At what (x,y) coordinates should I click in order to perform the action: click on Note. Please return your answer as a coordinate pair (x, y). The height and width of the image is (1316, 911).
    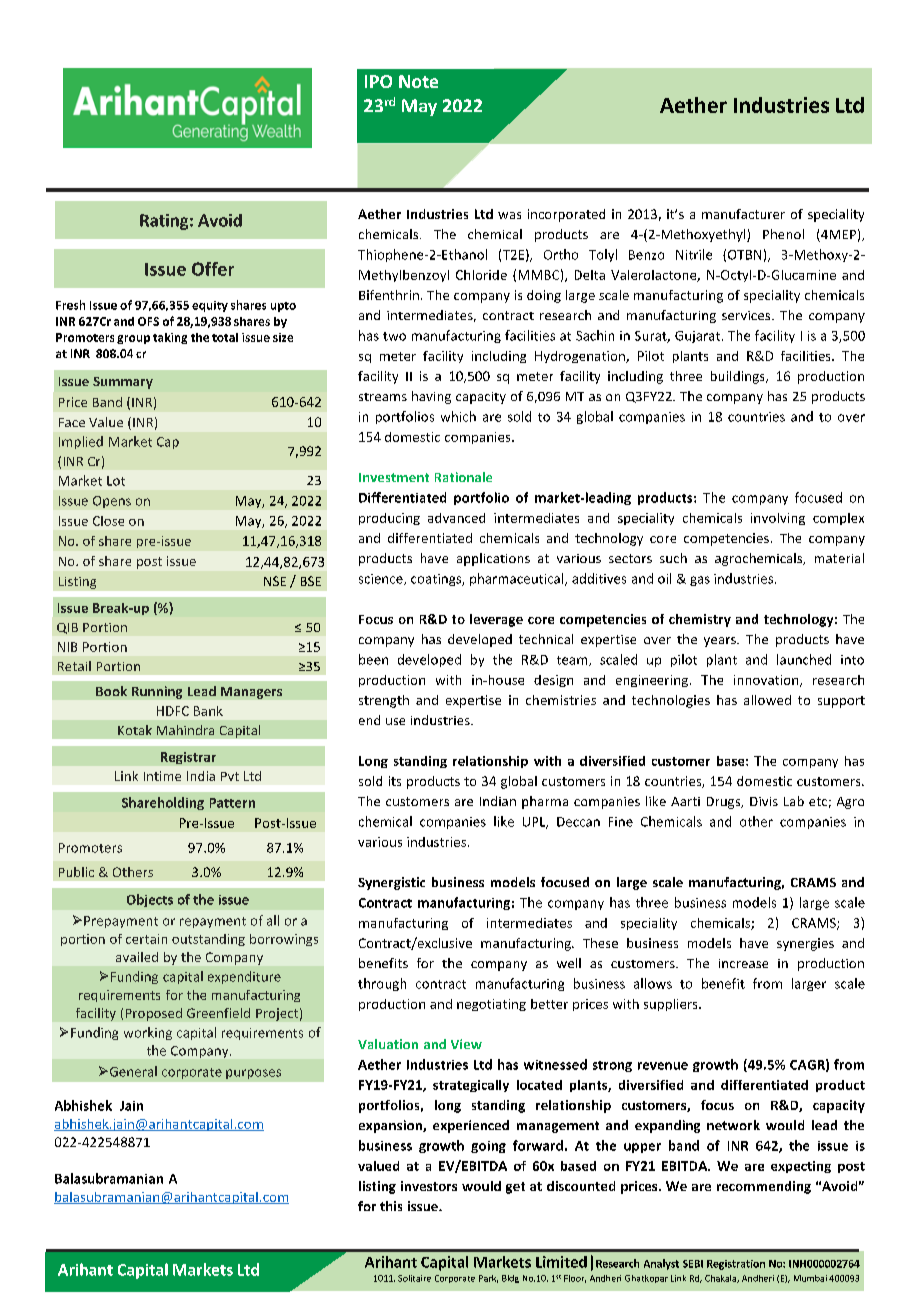
    Looking at the image, I should click on (418, 81).
